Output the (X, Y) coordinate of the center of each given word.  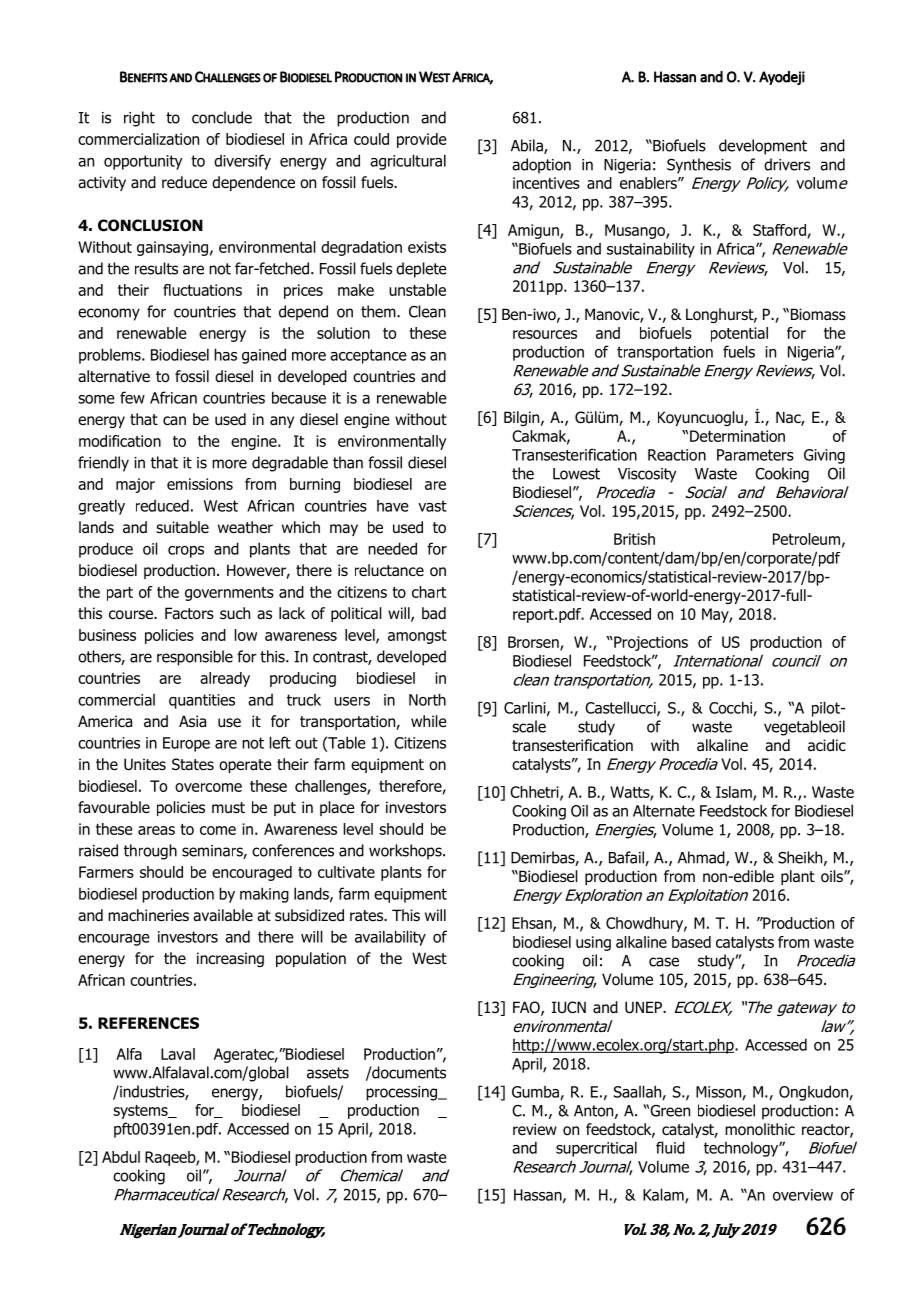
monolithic (760, 1129)
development (763, 147)
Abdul (121, 1157)
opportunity (143, 162)
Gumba (536, 1093)
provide (422, 140)
